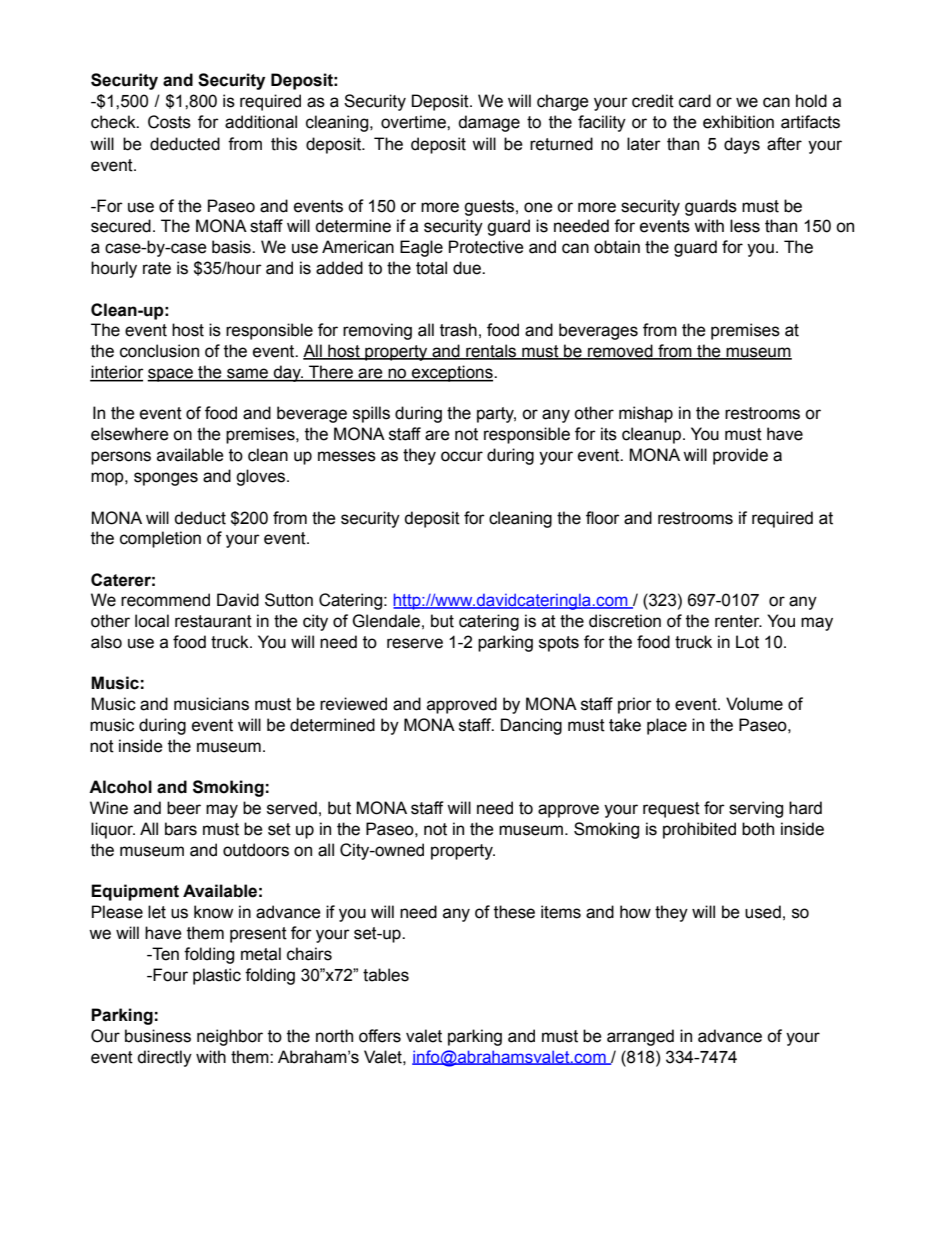 This screenshot has height=1233, width=952. What do you see at coordinates (169, 122) in the screenshot?
I see `Costs` at bounding box center [169, 122].
